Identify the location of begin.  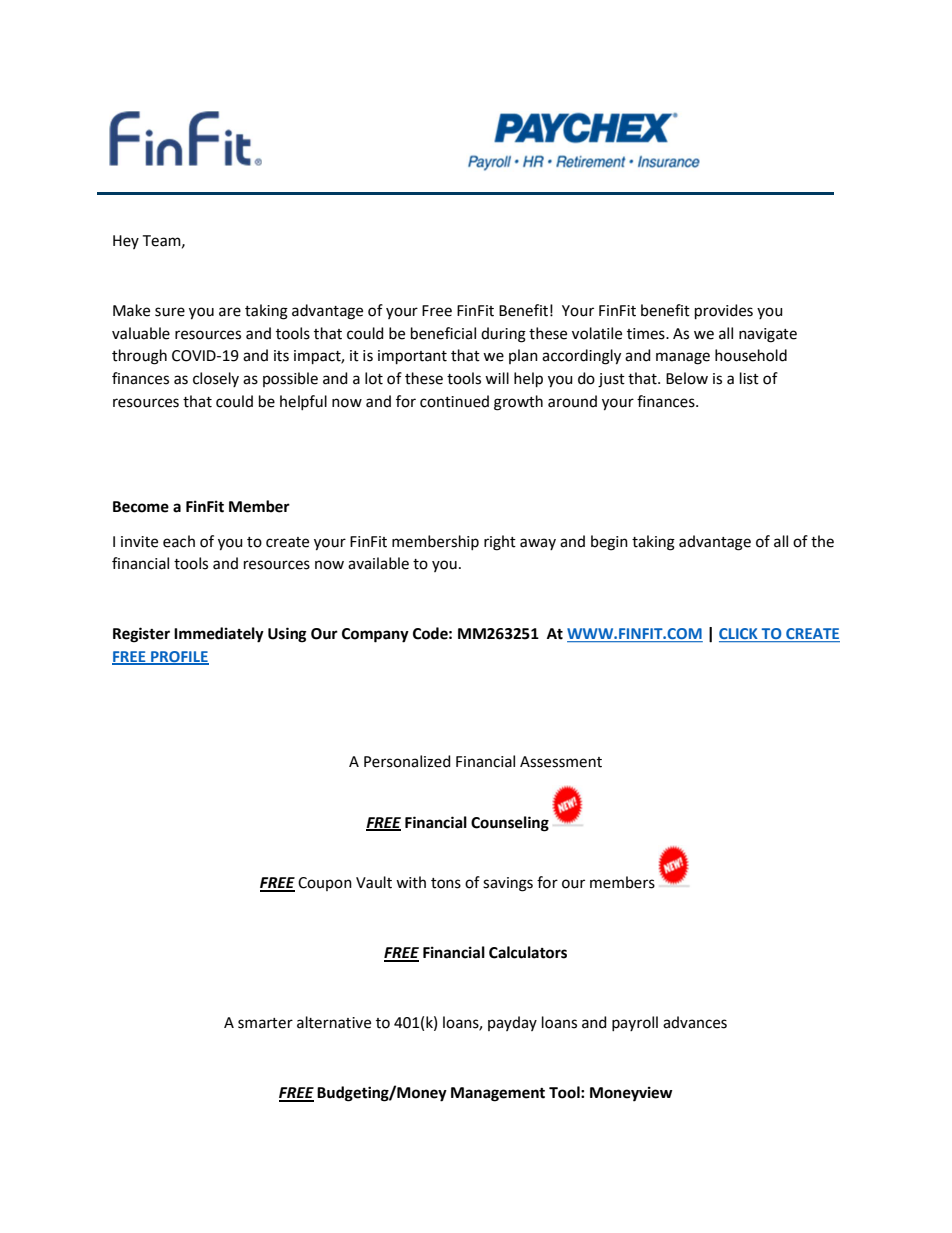
(609, 543).
